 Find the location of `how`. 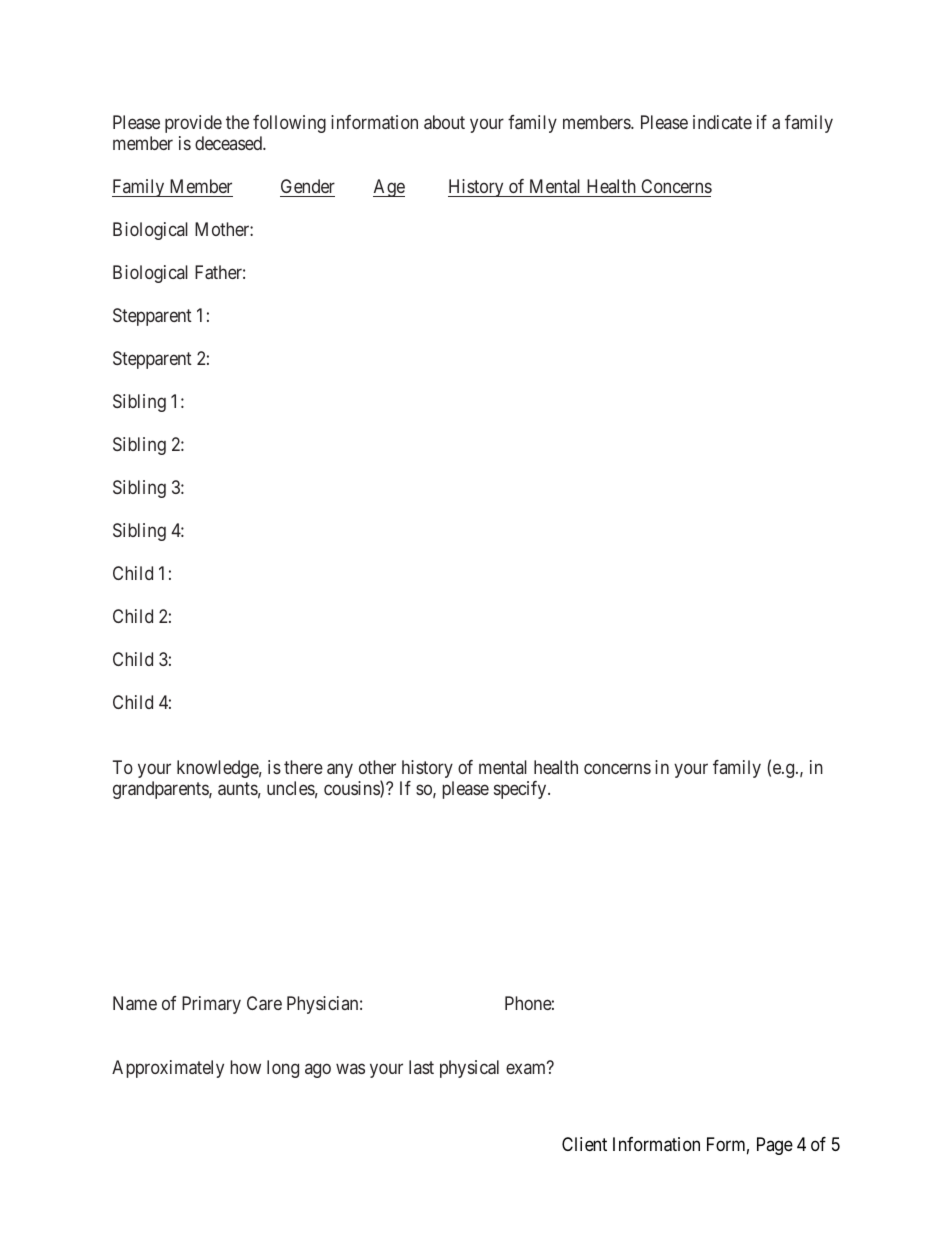

how is located at coordinates (245, 1067).
